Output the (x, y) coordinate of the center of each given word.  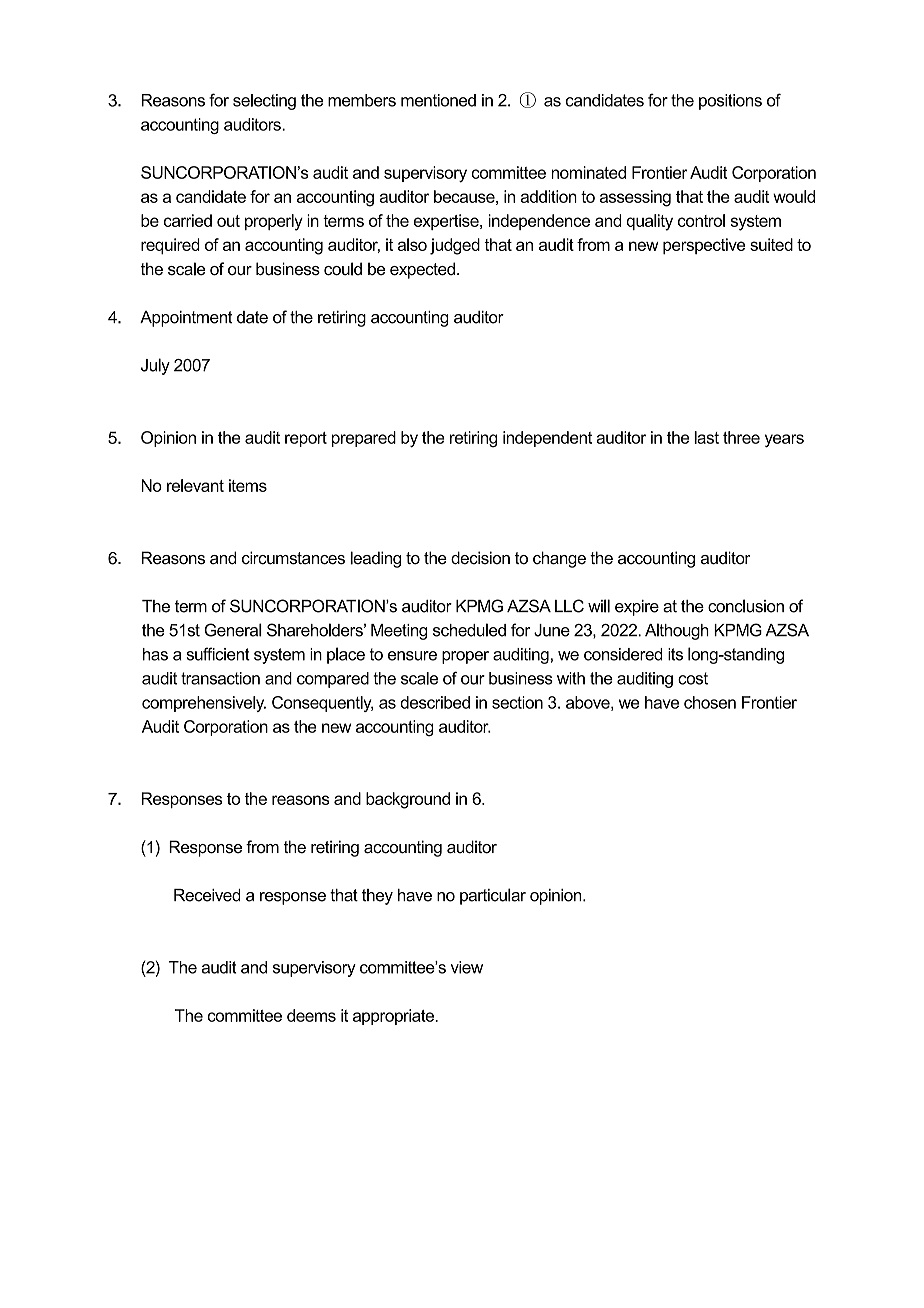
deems (311, 1015)
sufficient (218, 654)
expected (422, 270)
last (706, 437)
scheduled (469, 630)
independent (547, 439)
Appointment (186, 319)
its (675, 654)
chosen (710, 702)
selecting (264, 102)
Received (207, 895)
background (408, 800)
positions (730, 102)
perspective (704, 246)
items (248, 485)
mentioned (438, 100)
